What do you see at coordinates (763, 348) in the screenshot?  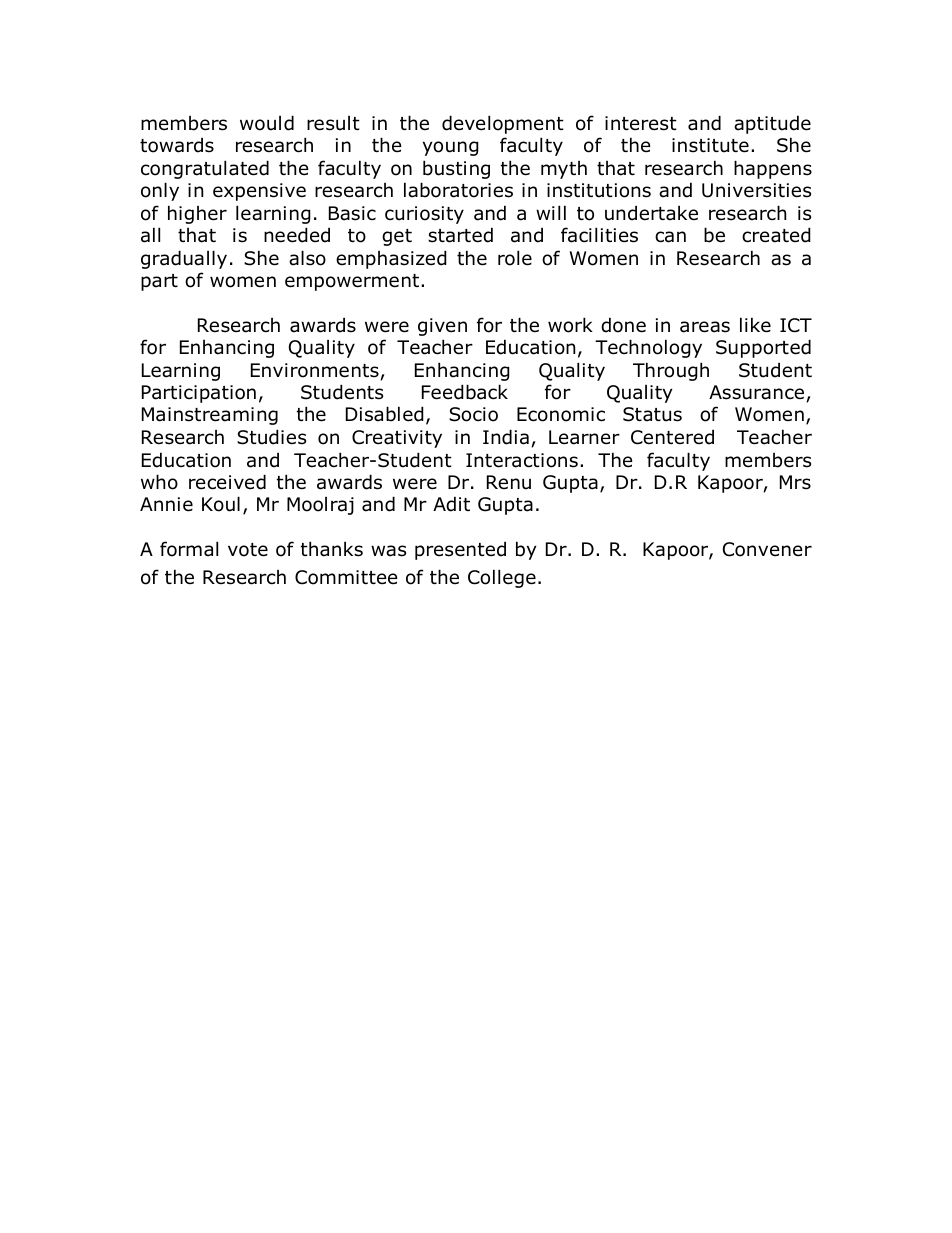 I see `Supported` at bounding box center [763, 348].
